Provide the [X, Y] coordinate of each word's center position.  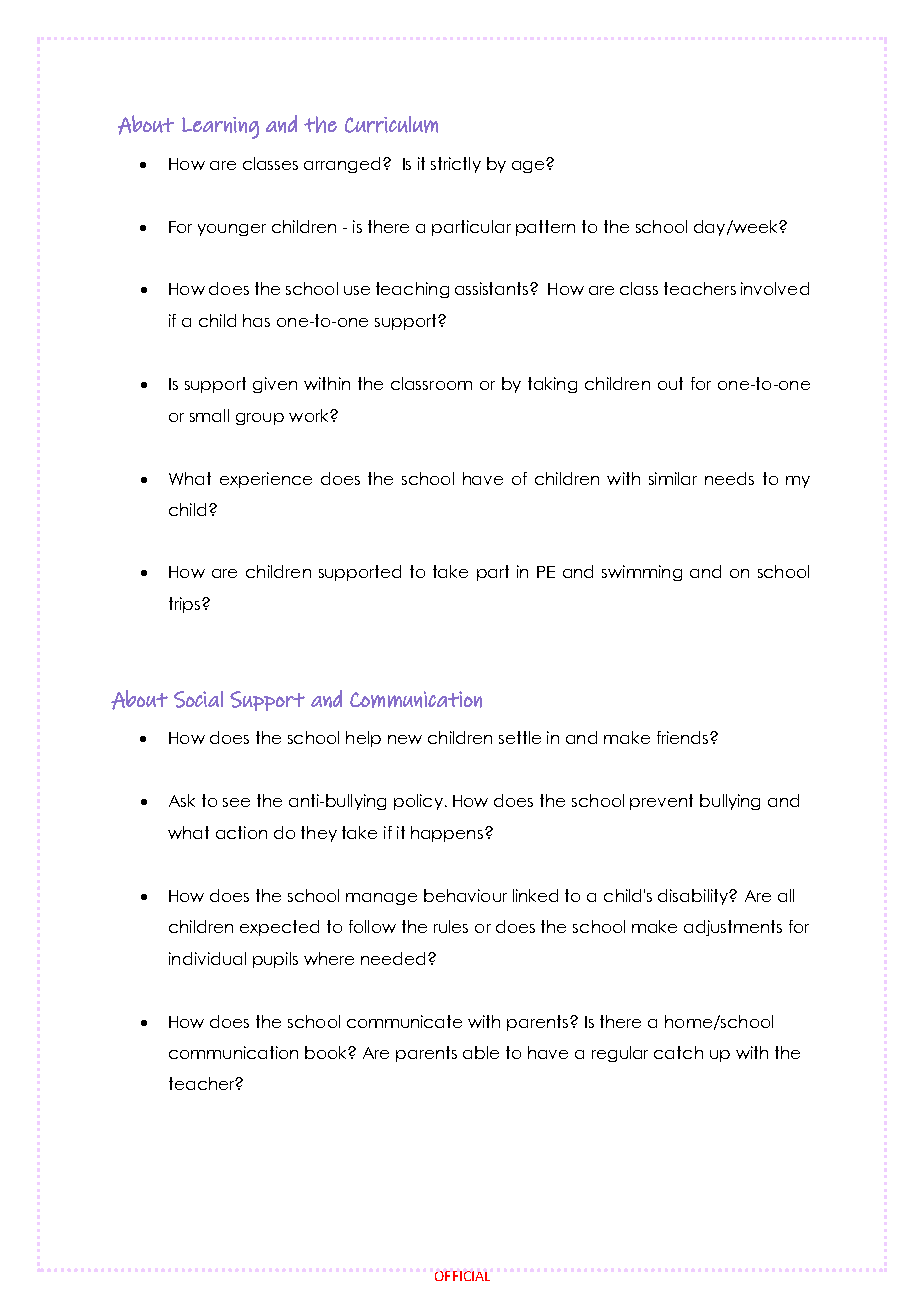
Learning [220, 128]
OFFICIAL [462, 1276]
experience [266, 480]
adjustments [733, 928]
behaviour [465, 895]
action [241, 832]
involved [775, 288]
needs [729, 478]
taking [552, 385]
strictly [456, 165]
